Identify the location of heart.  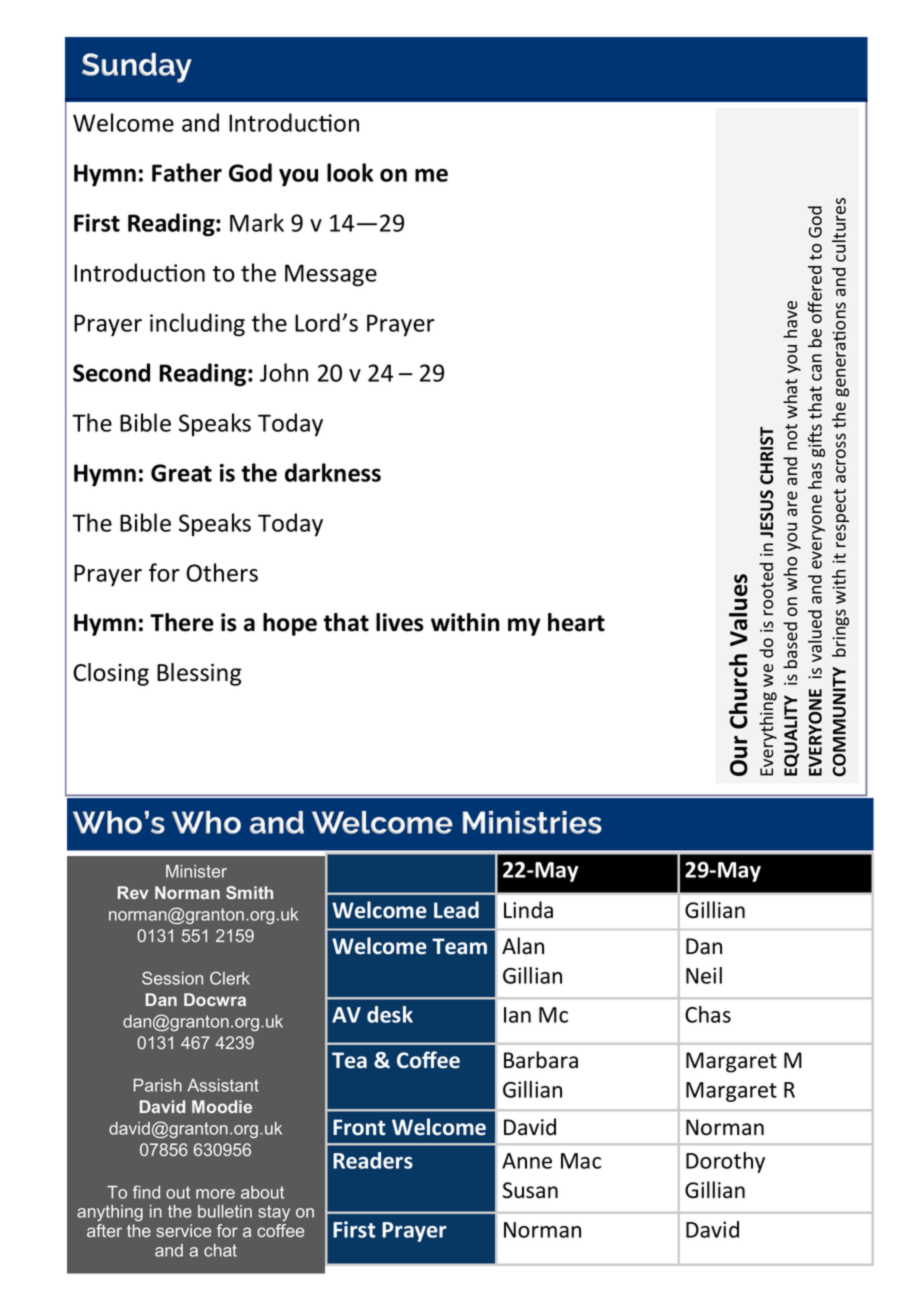
(576, 622).
